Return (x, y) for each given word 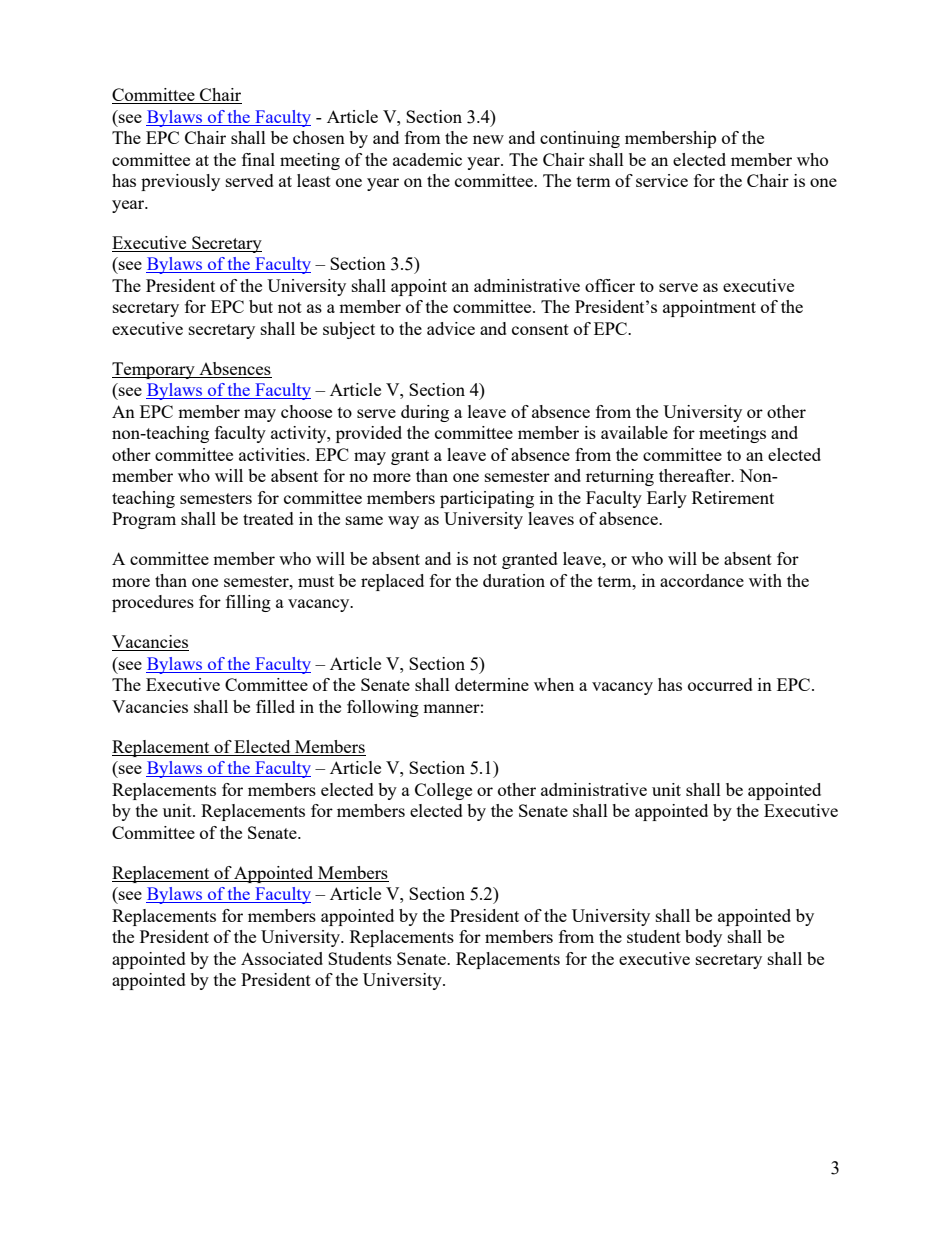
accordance (702, 580)
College (443, 791)
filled (275, 706)
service (662, 180)
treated (268, 518)
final (258, 159)
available (634, 432)
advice (451, 328)
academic (427, 159)
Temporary (154, 370)
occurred (720, 684)
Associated (282, 958)
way (403, 522)
